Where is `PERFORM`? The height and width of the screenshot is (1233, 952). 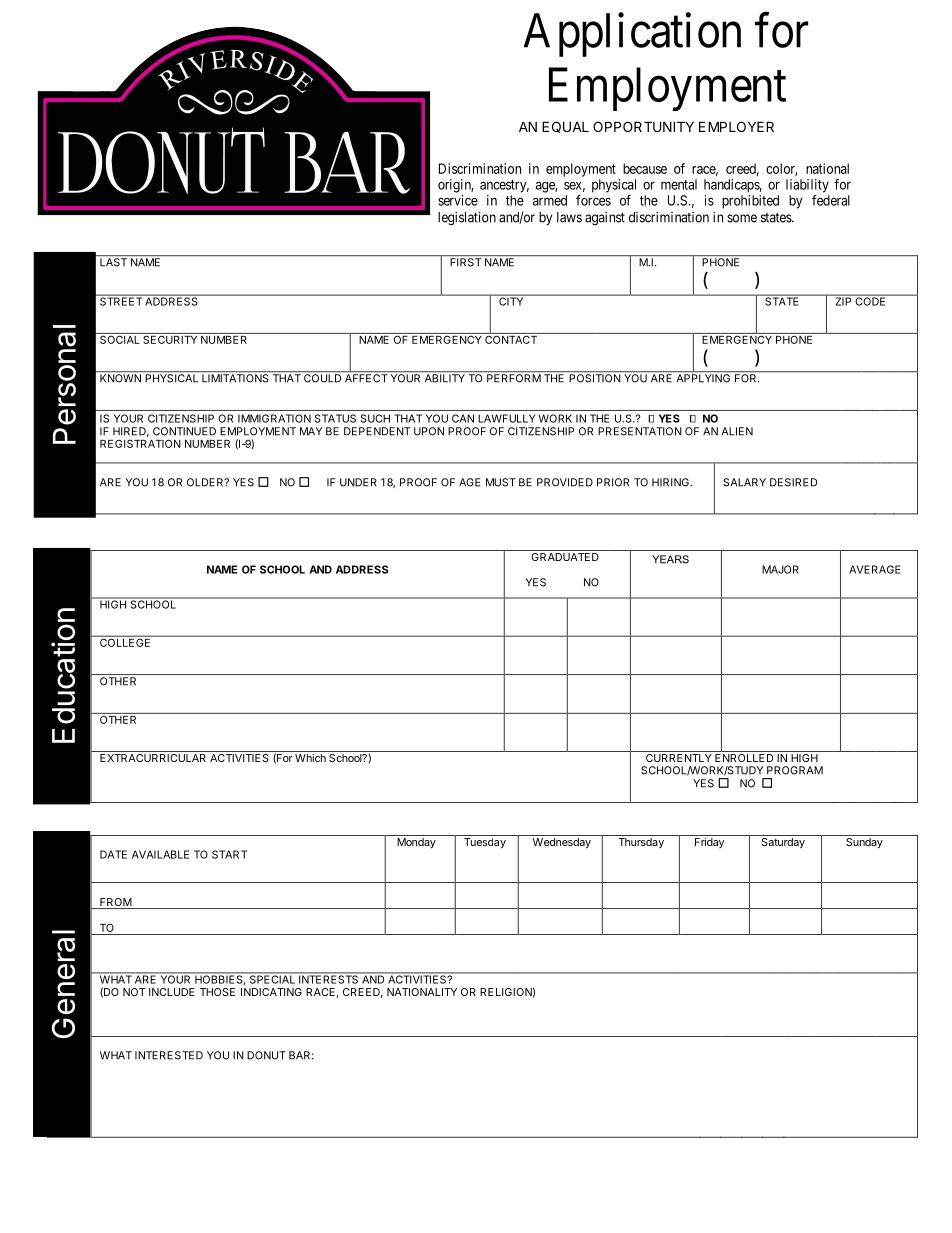
PERFORM is located at coordinates (513, 377).
